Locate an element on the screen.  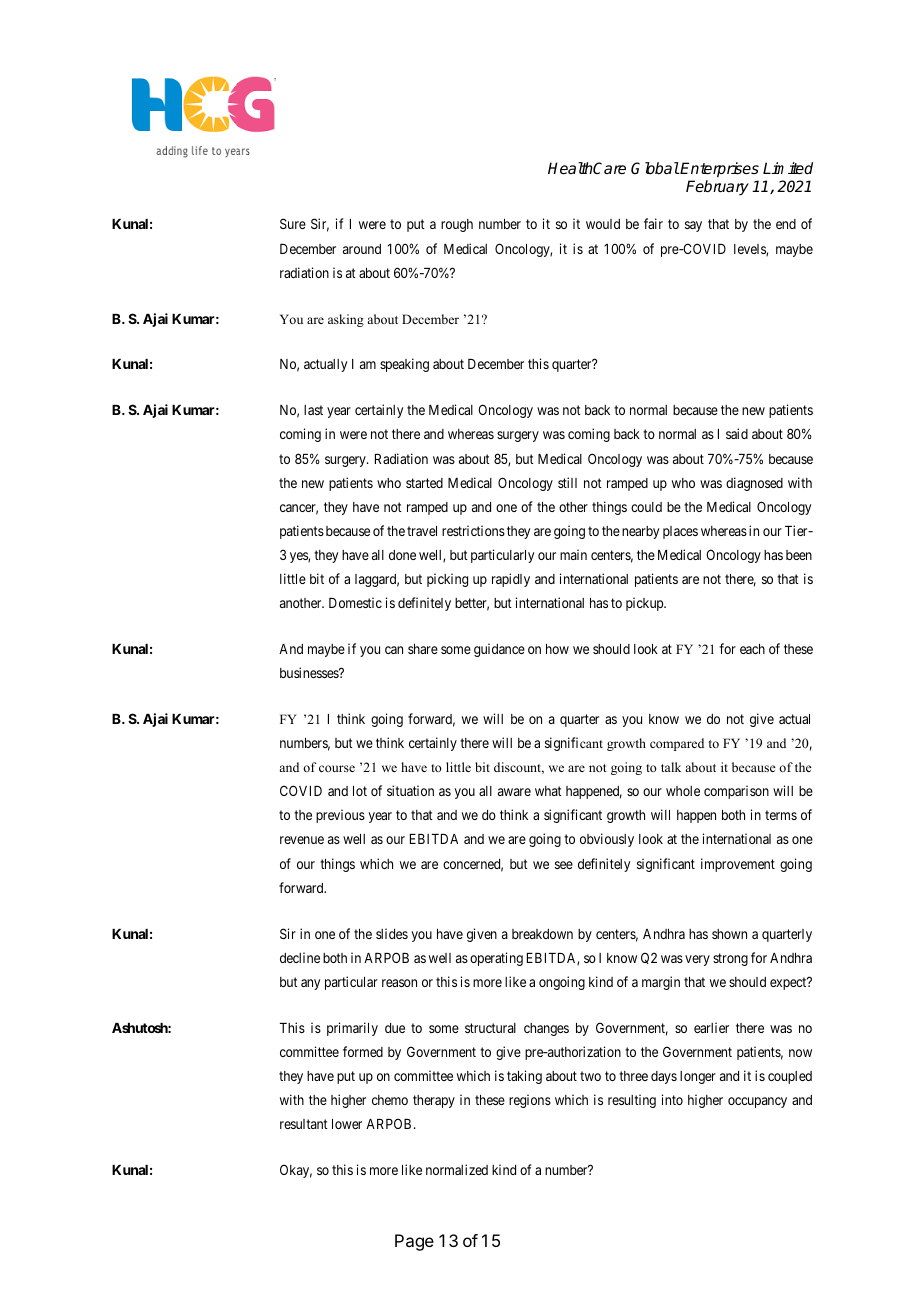
Page is located at coordinates (414, 1242).
